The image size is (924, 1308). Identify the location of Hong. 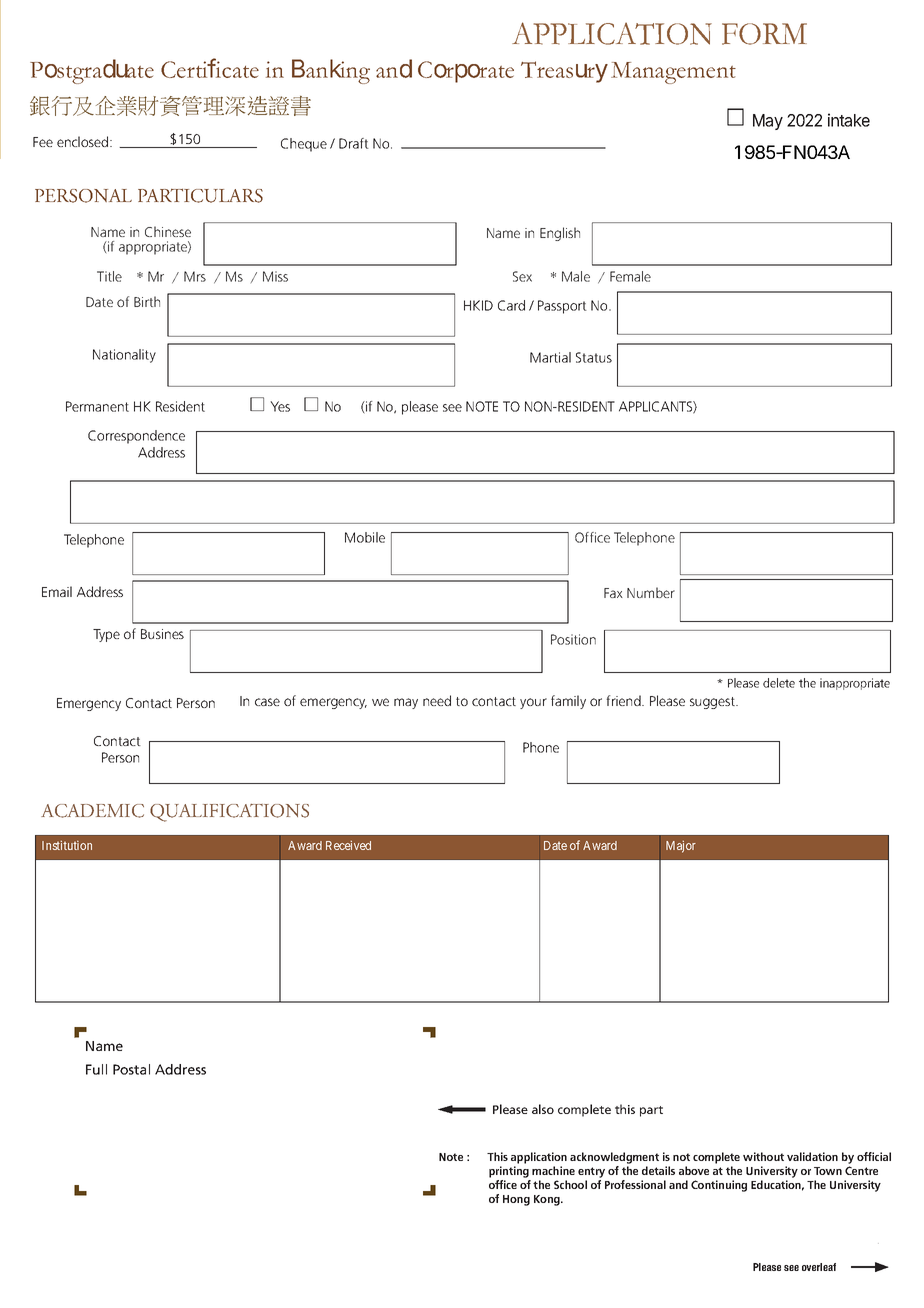
(516, 1200).
